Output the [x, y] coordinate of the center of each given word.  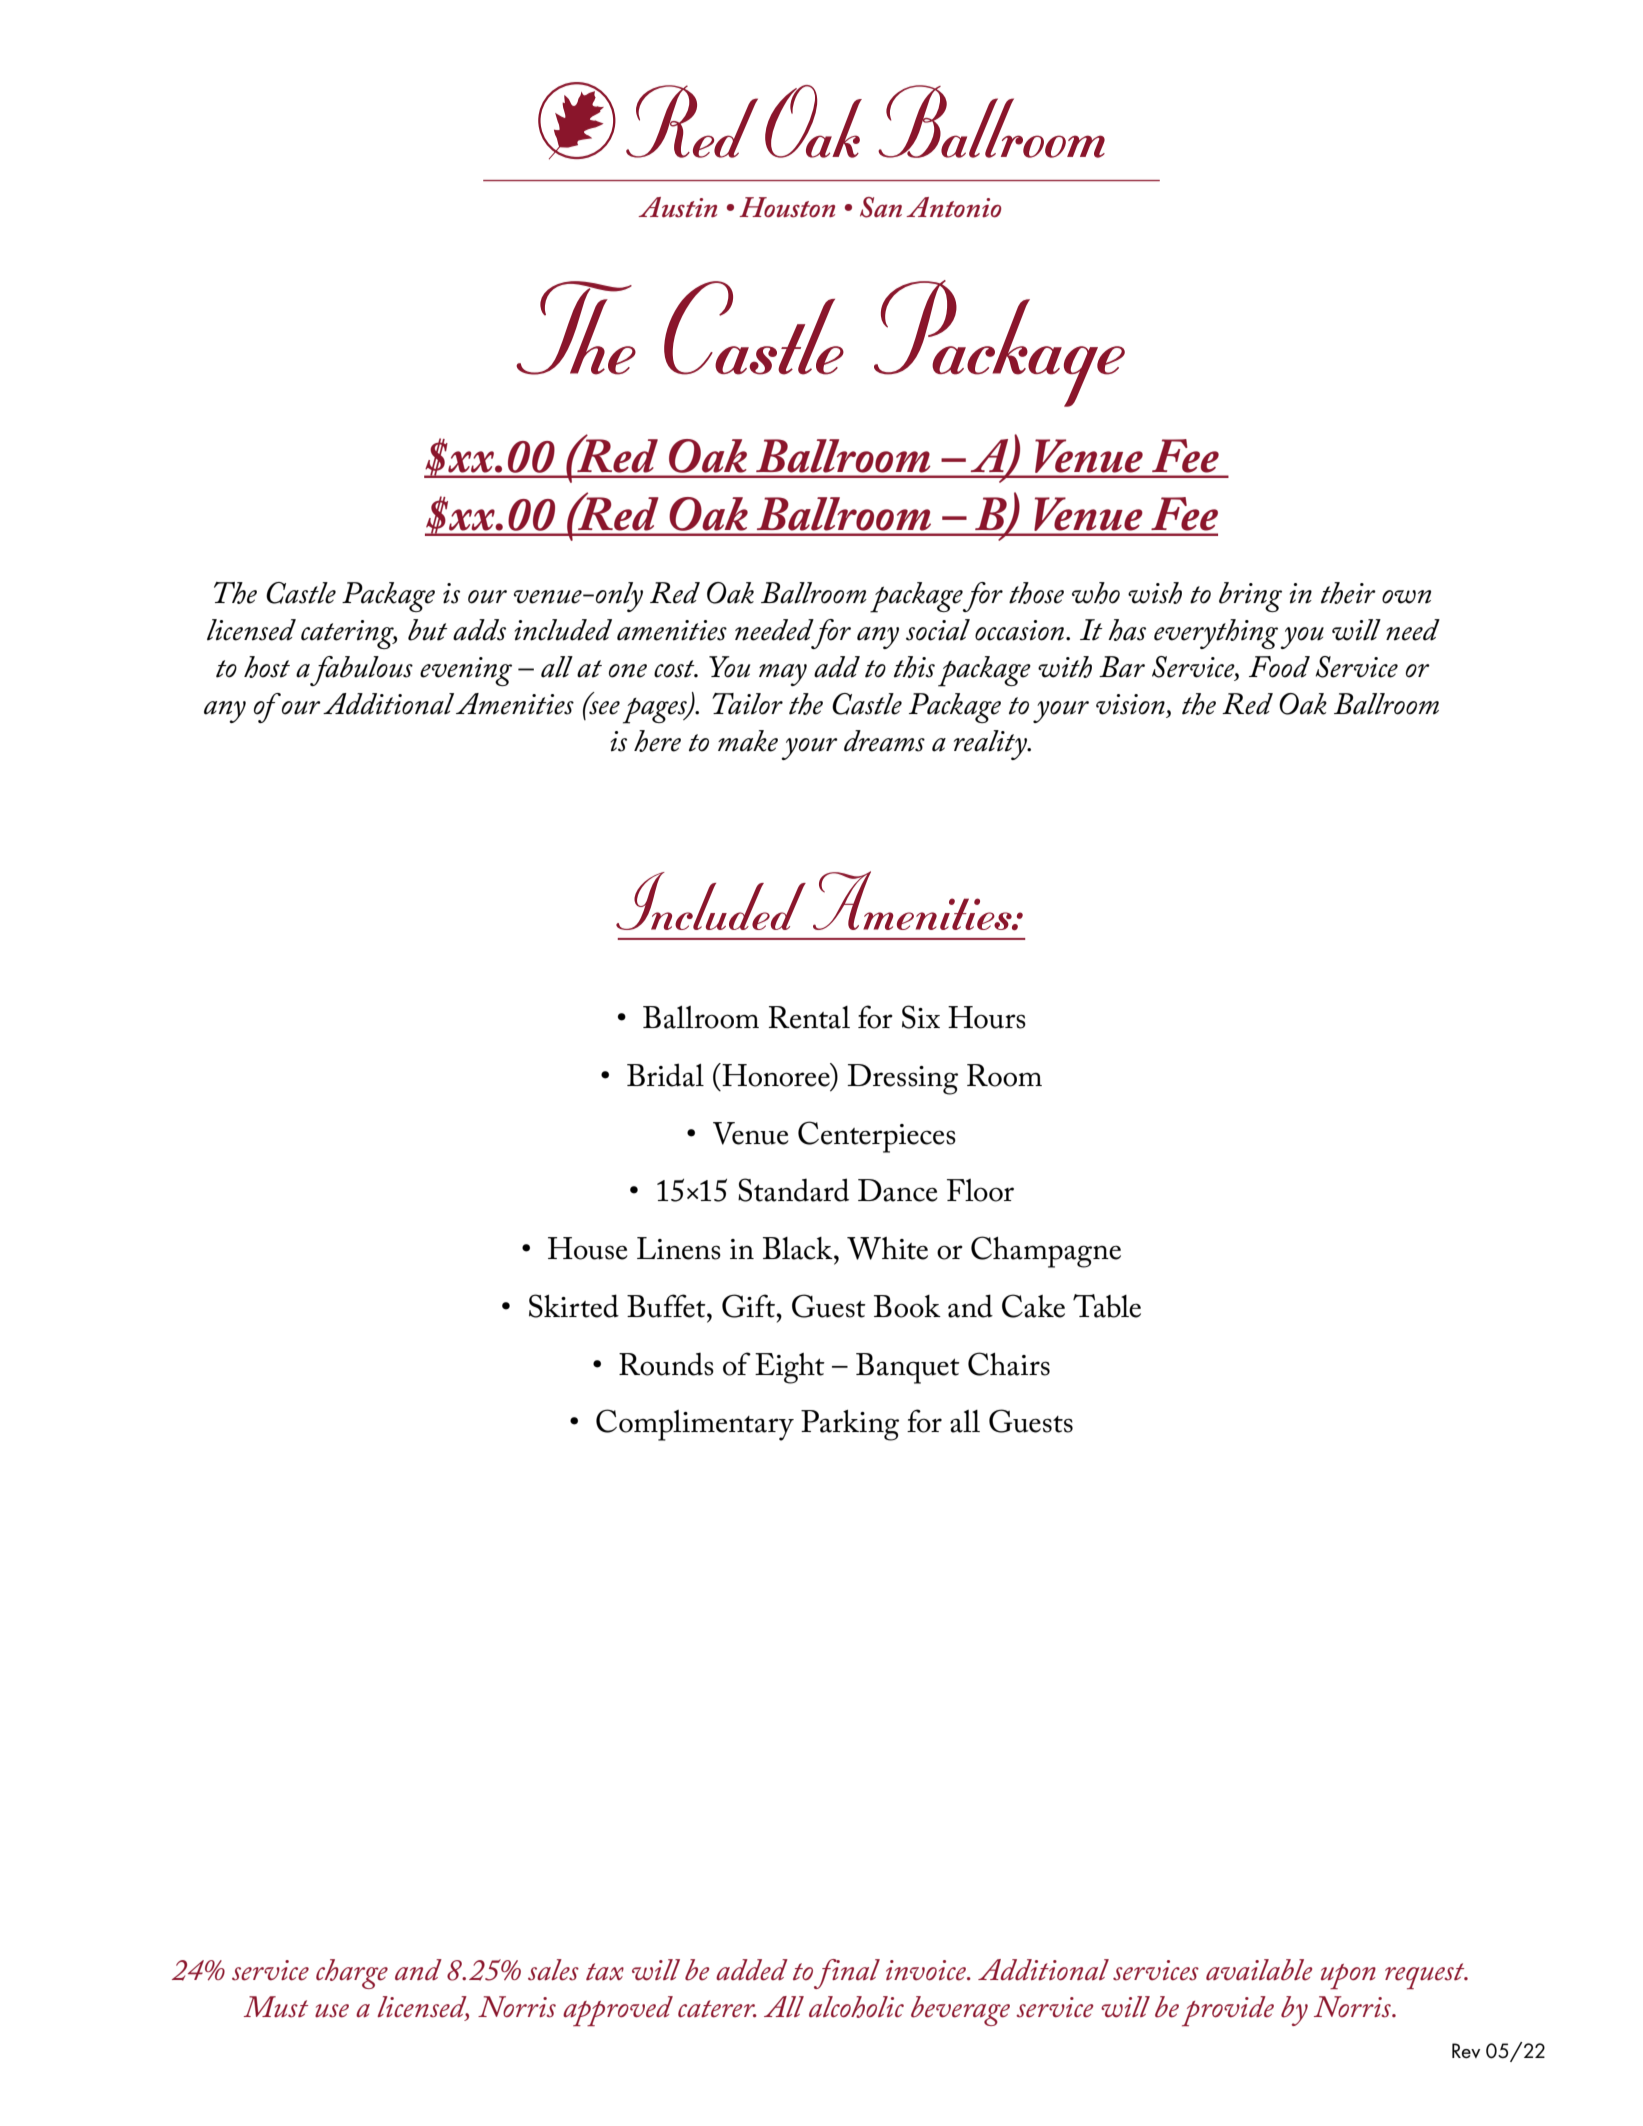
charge [352, 1974]
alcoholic [856, 2007]
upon [1348, 1977]
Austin [677, 207]
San [881, 207]
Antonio [954, 207]
